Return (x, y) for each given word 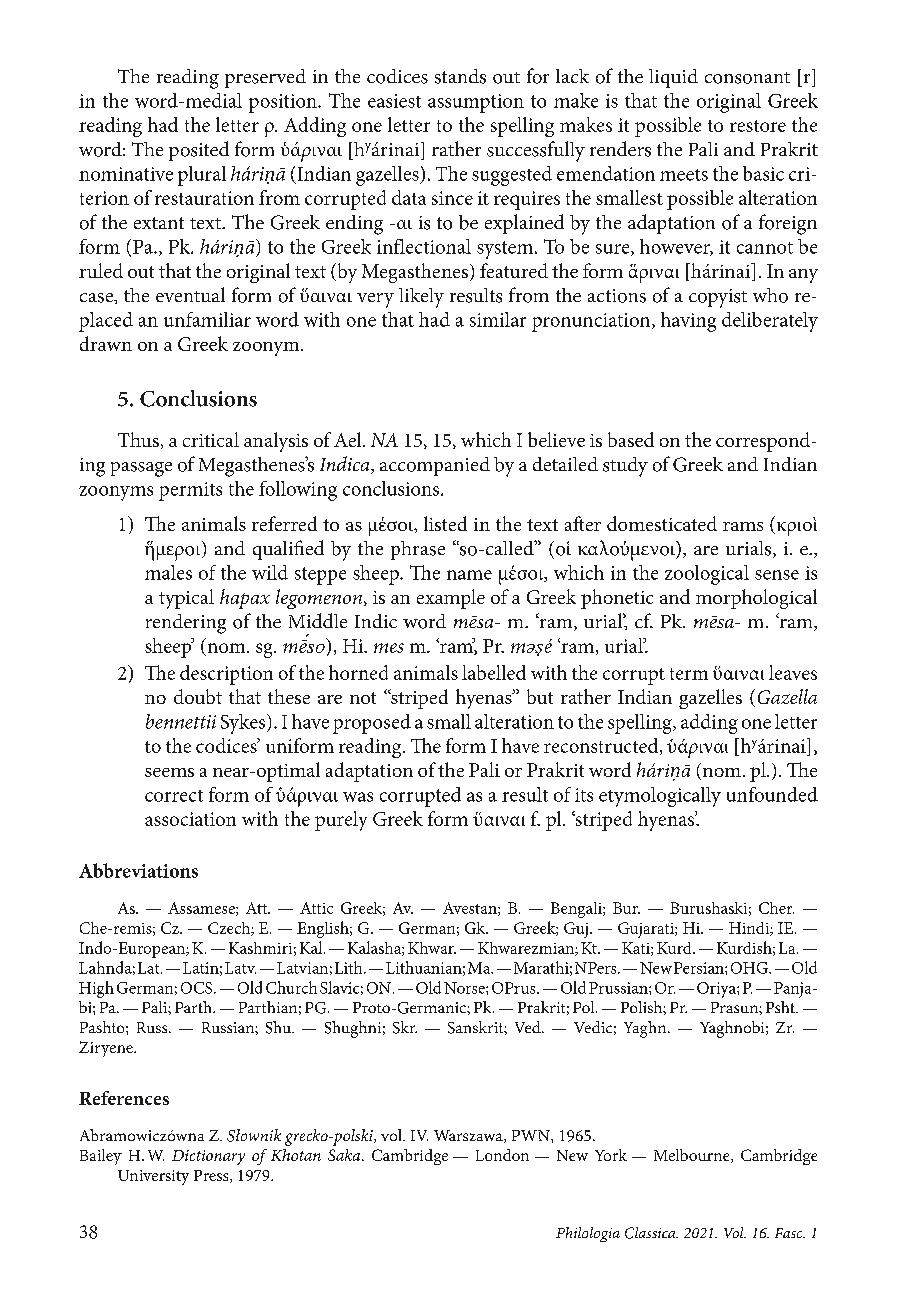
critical (211, 439)
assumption (476, 103)
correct (174, 796)
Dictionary (208, 1157)
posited (199, 151)
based (631, 439)
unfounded (772, 794)
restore (758, 126)
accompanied (435, 466)
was (358, 797)
